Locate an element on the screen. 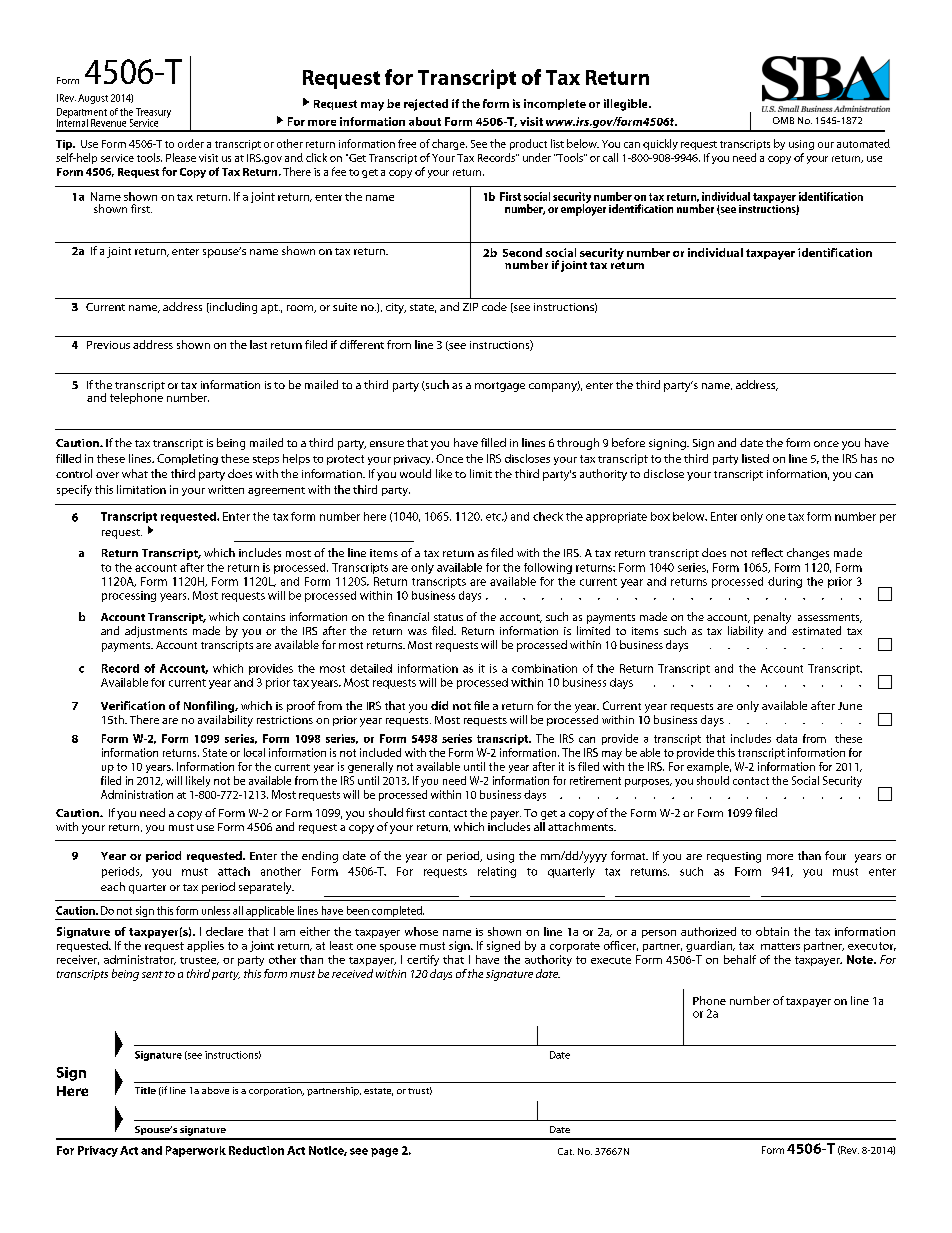  page is located at coordinates (384, 1152).
